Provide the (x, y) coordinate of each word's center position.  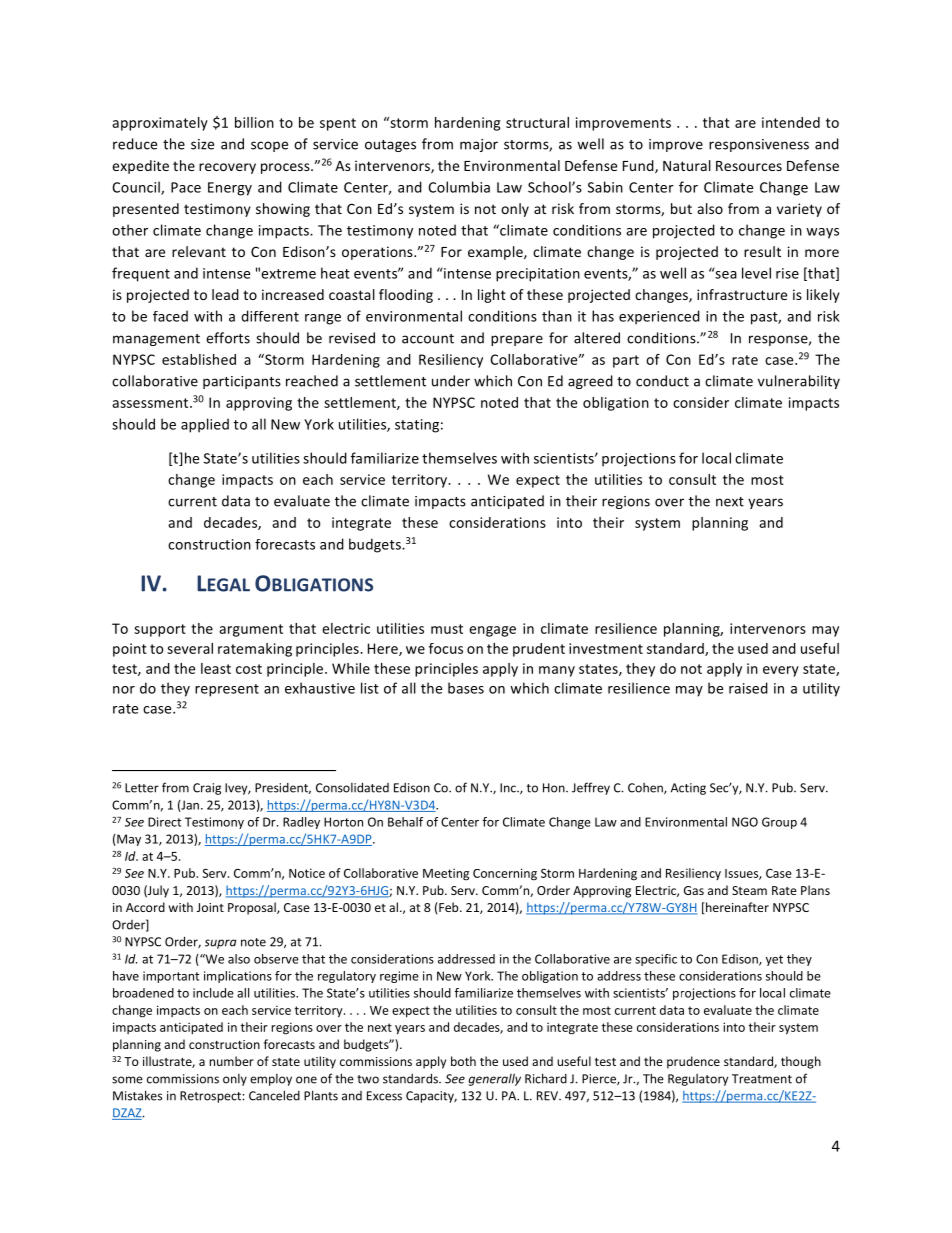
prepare (517, 340)
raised (748, 688)
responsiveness (759, 145)
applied (205, 425)
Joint (210, 907)
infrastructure (742, 294)
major (479, 145)
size (202, 144)
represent (227, 690)
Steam (749, 890)
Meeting (446, 874)
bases (466, 688)
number (231, 1061)
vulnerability (799, 382)
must (447, 629)
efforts (228, 338)
